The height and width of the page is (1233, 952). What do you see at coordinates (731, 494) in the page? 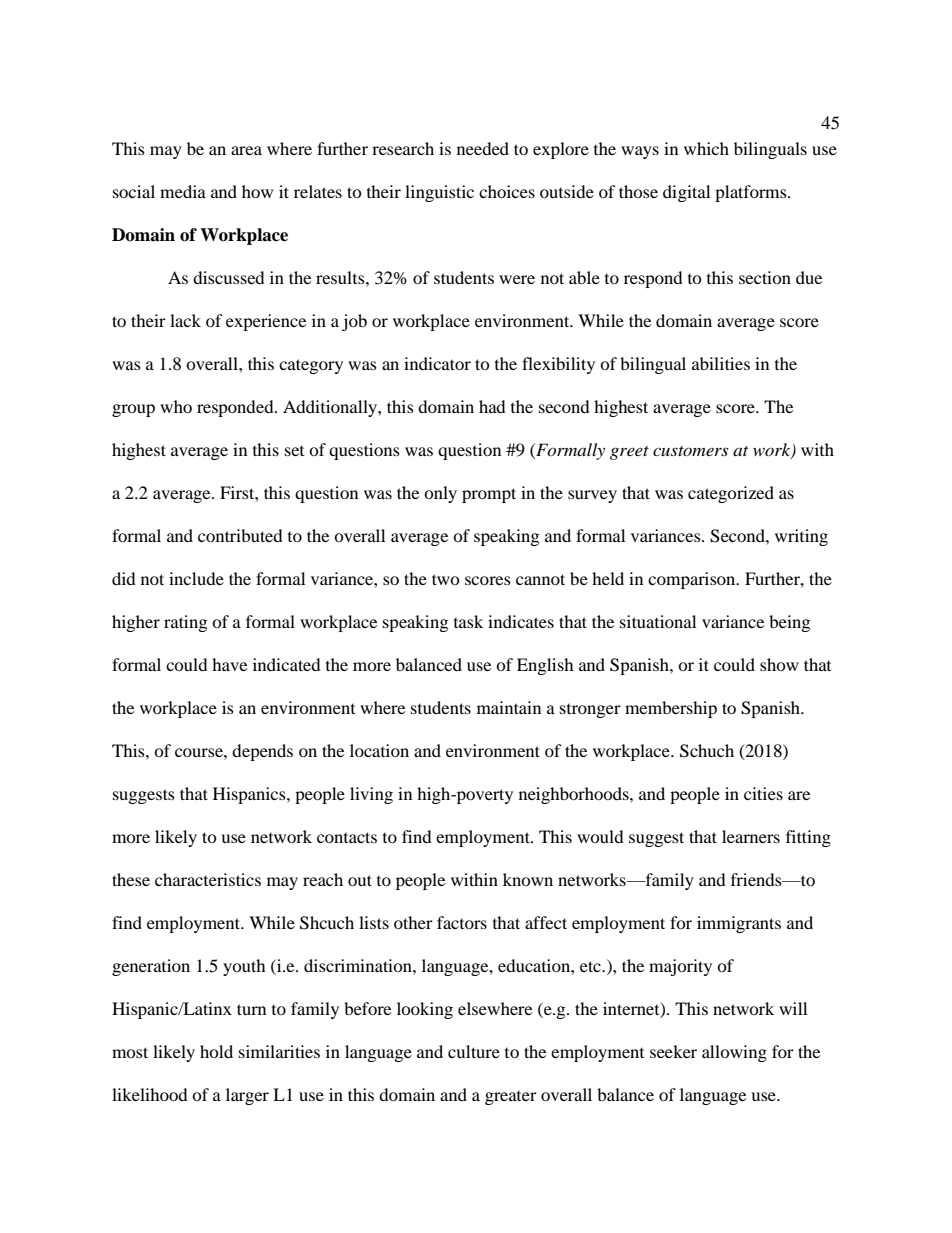
I see `categorized` at bounding box center [731, 494].
